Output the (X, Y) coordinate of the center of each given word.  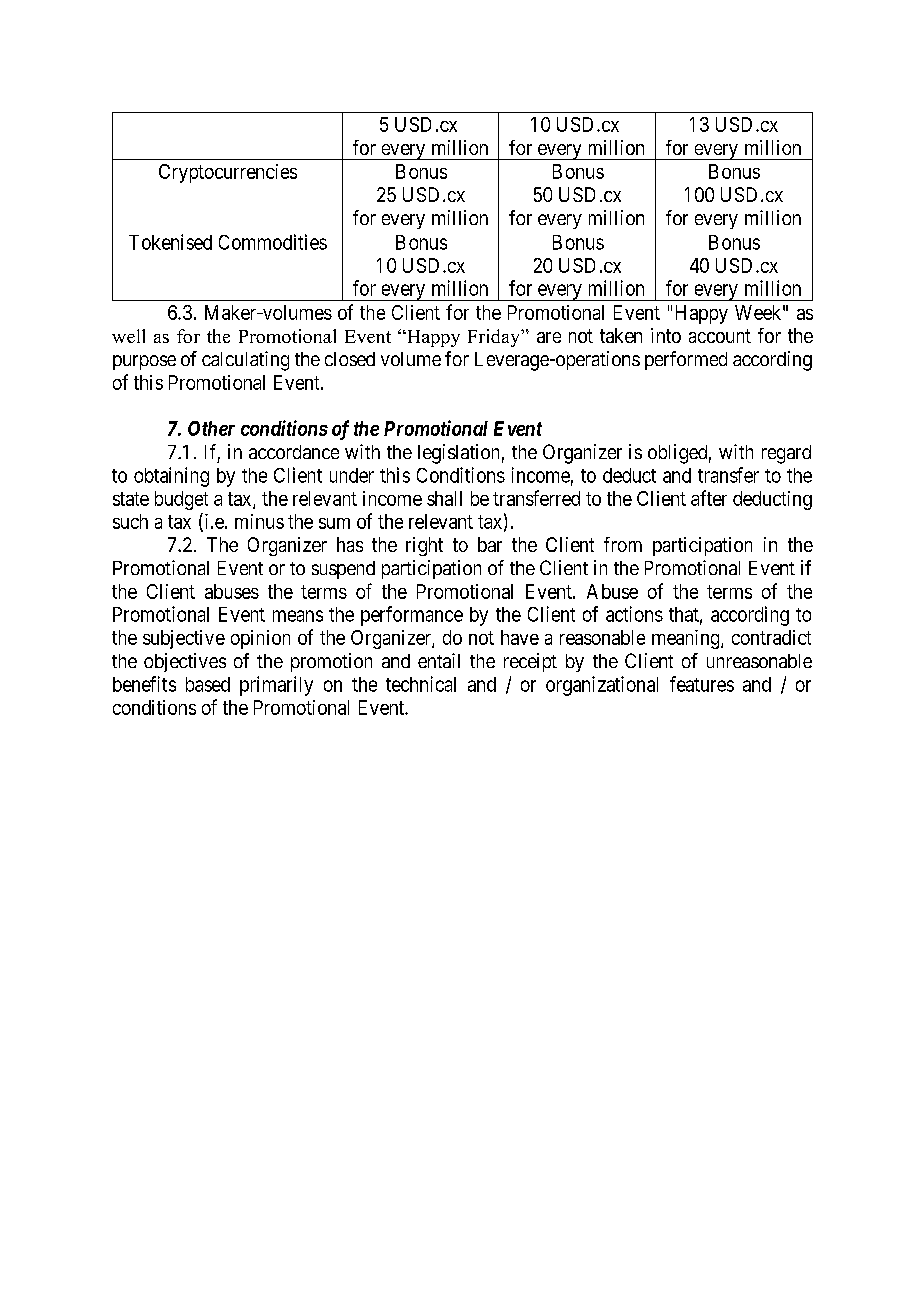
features (702, 684)
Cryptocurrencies (228, 173)
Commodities (273, 242)
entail (439, 660)
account (720, 336)
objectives (185, 662)
